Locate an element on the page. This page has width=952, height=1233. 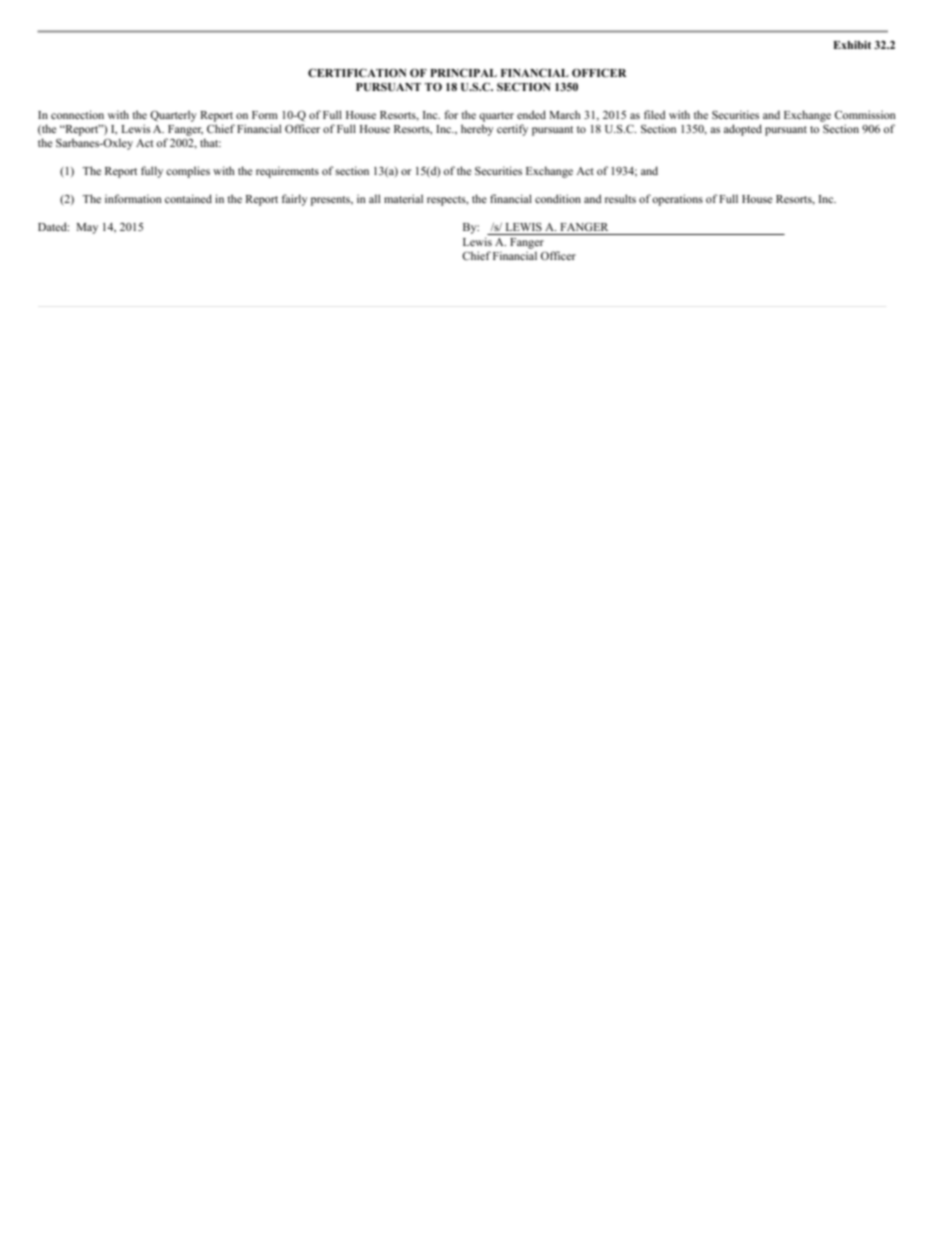
May is located at coordinates (87, 228).
